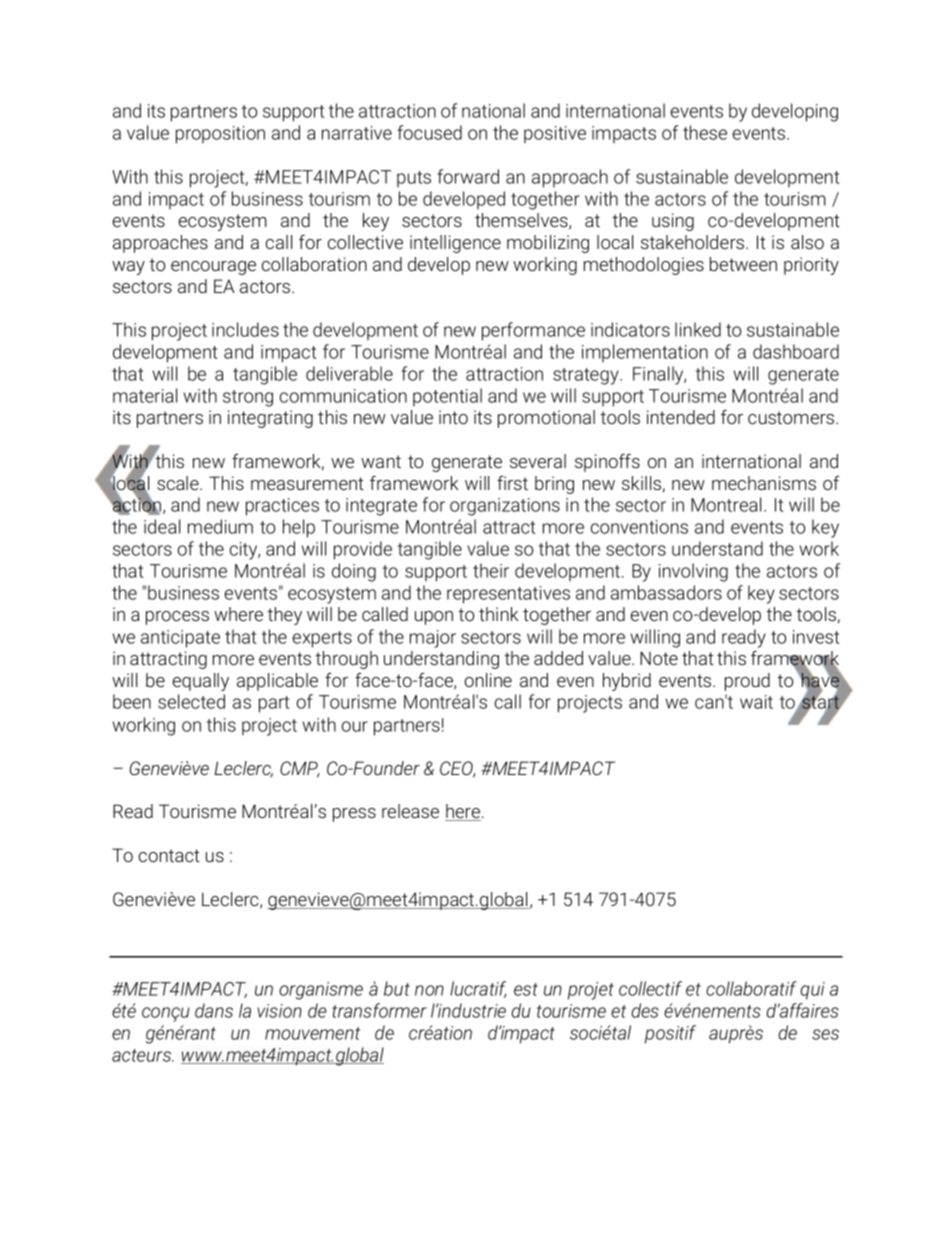  What do you see at coordinates (756, 702) in the screenshot?
I see `wait` at bounding box center [756, 702].
